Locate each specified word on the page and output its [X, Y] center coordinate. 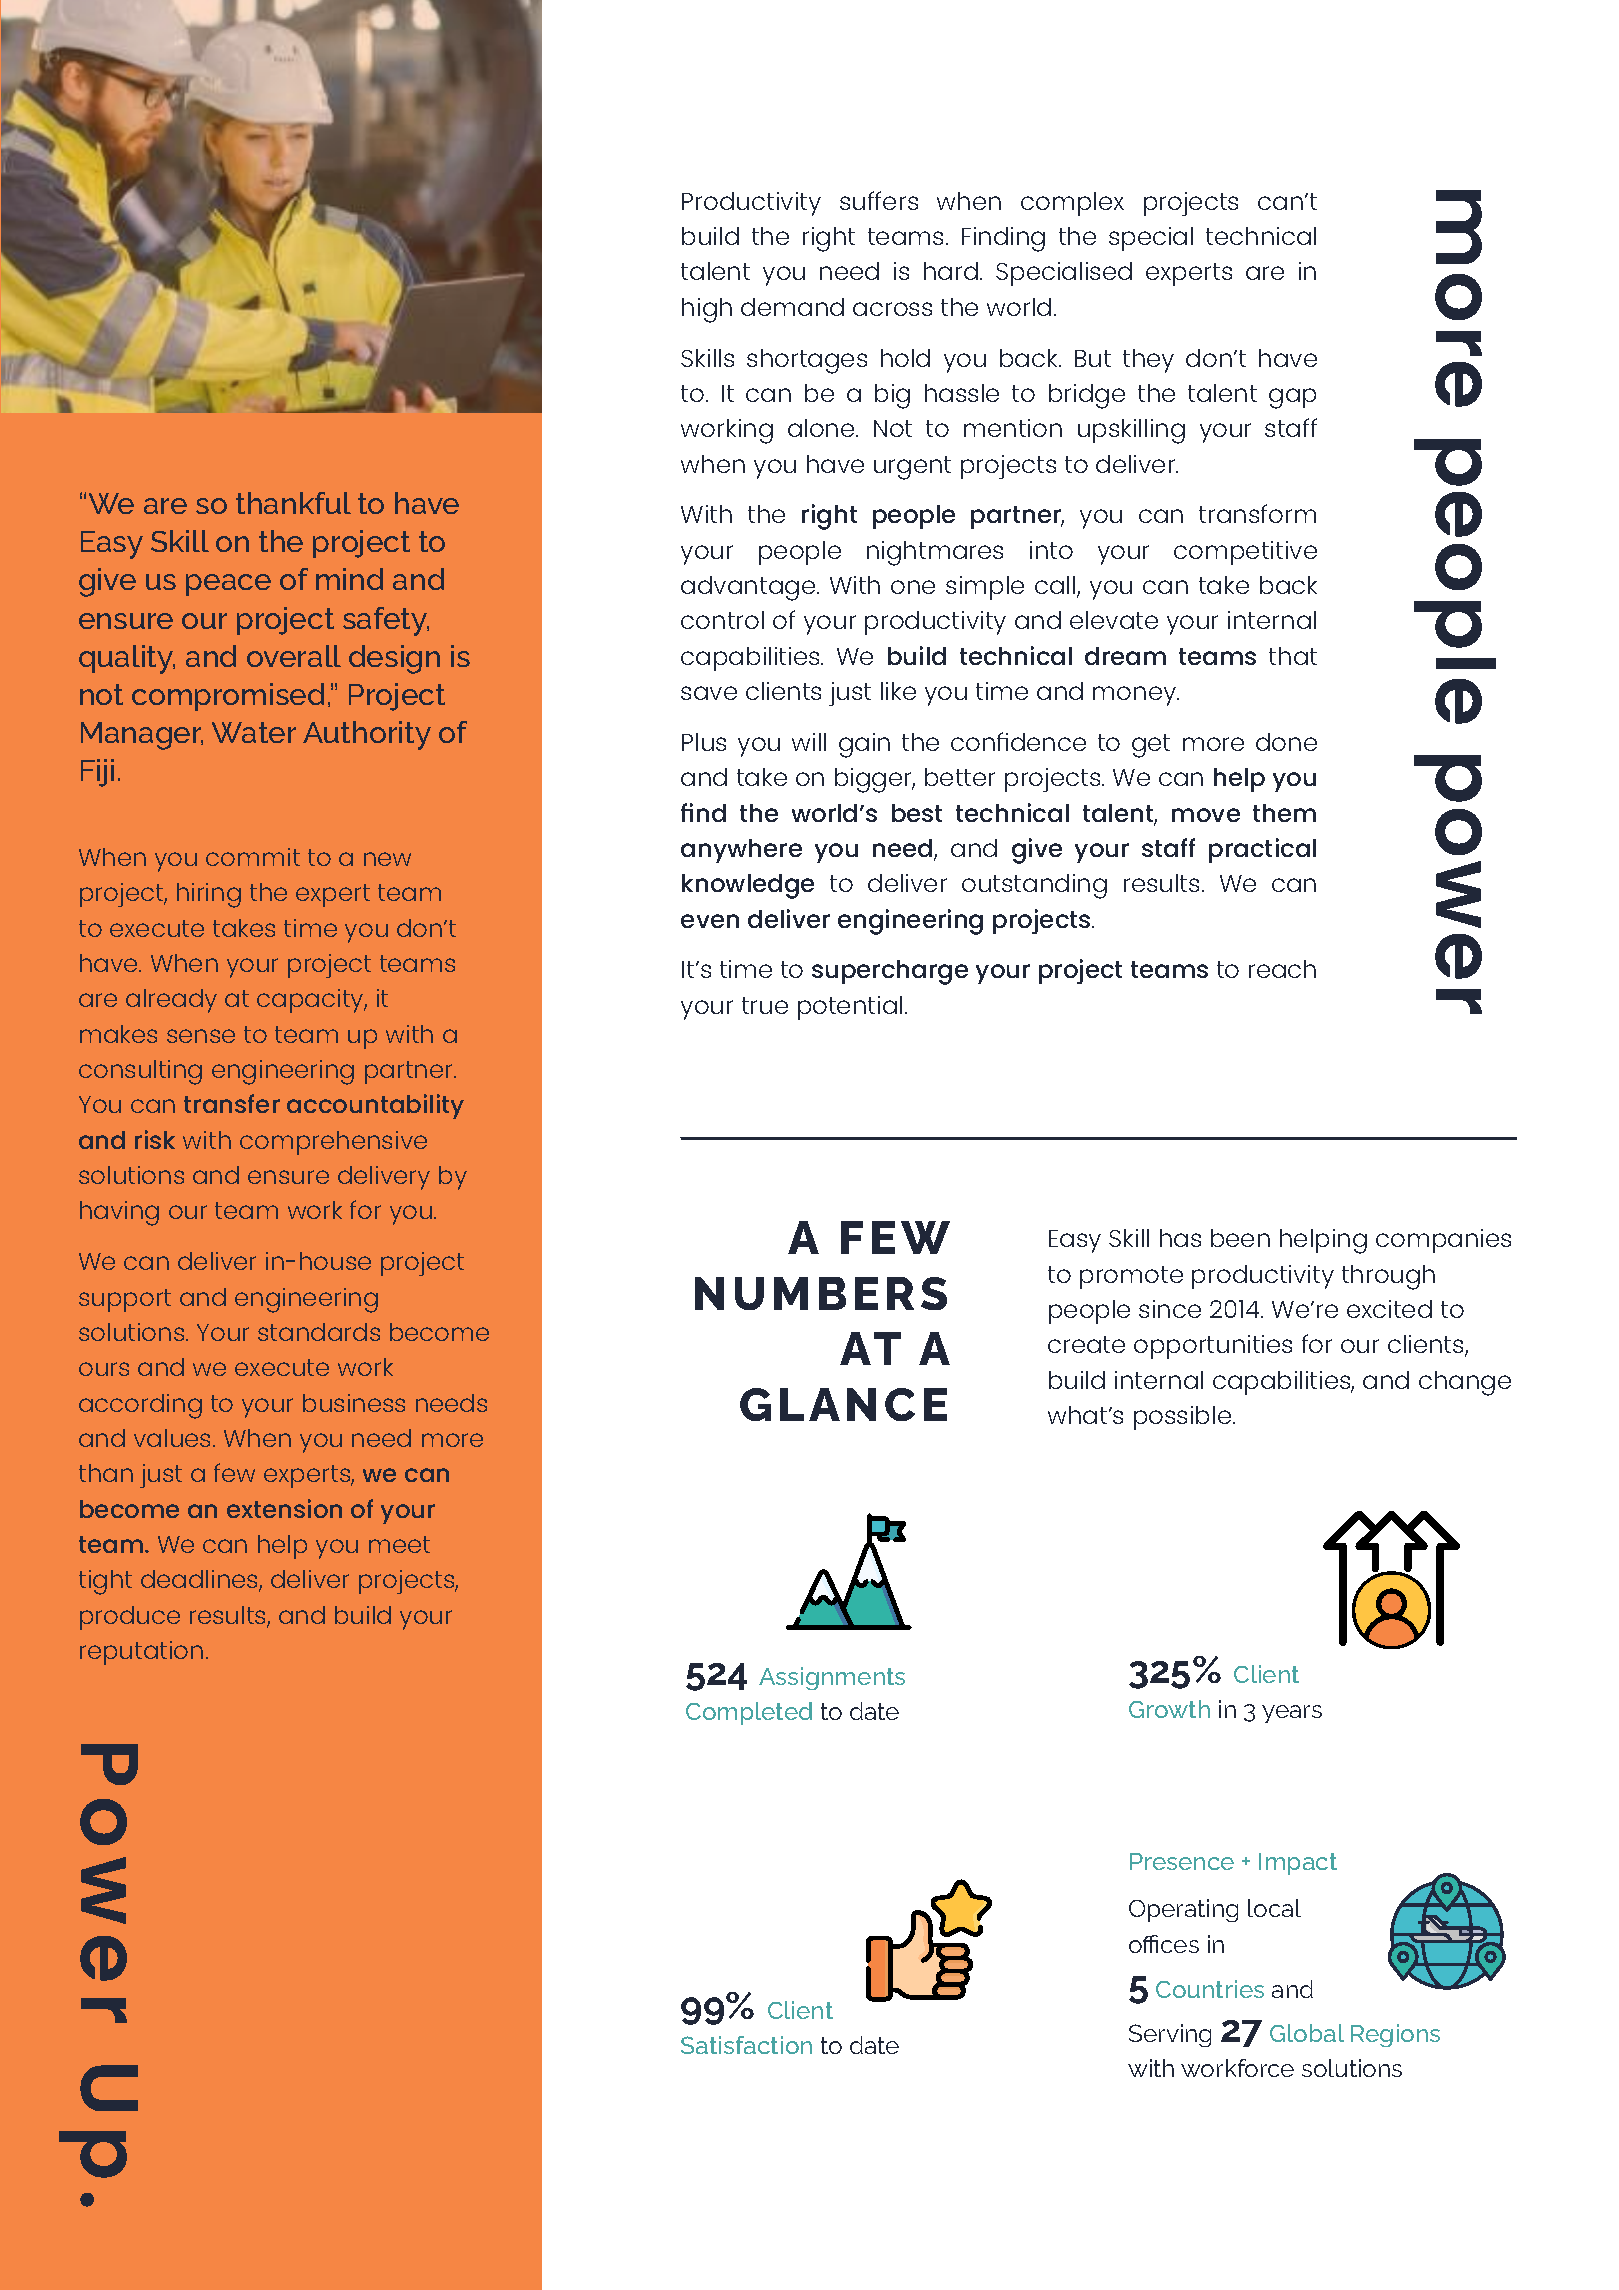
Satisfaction [746, 2045]
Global [1307, 2033]
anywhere [741, 851]
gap [1292, 398]
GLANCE [843, 1404]
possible [1184, 1418]
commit [253, 857]
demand [792, 307]
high [707, 310]
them [1284, 813]
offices [1164, 1944]
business [354, 1403]
